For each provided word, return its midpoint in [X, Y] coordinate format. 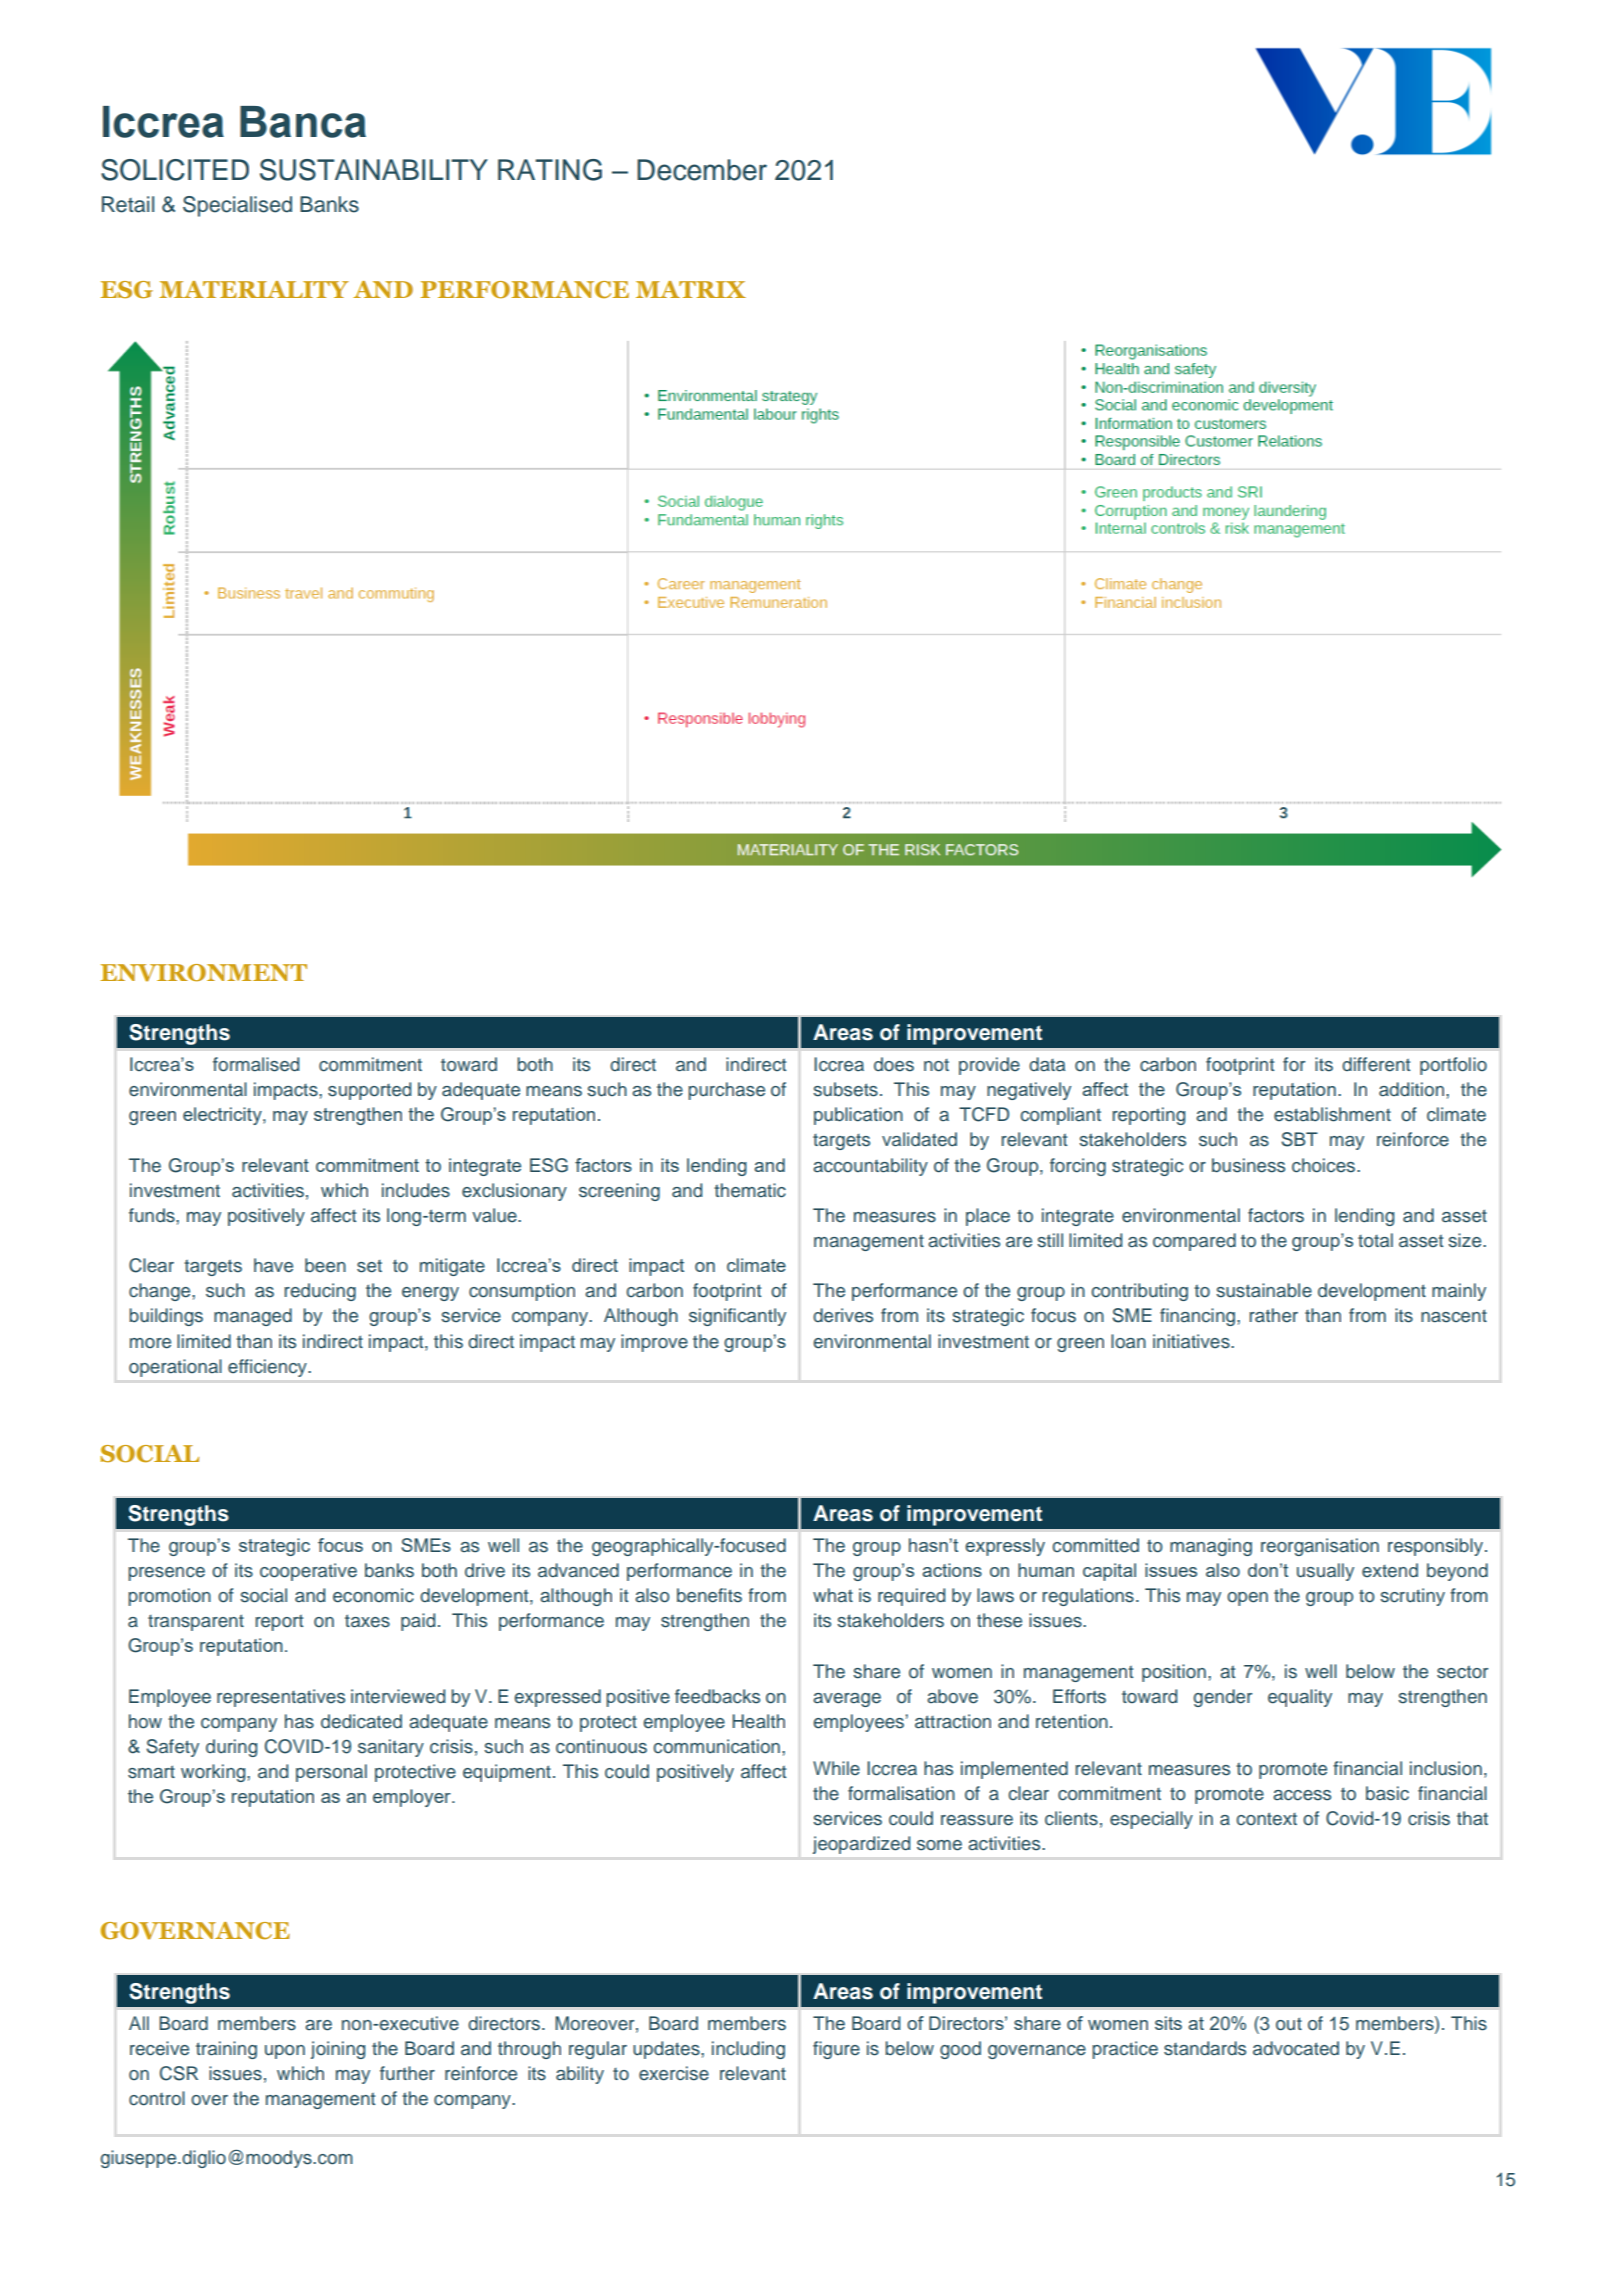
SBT [1299, 1139]
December [702, 170]
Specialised [237, 206]
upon [285, 2052]
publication [858, 1116]
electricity [223, 1116]
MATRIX [691, 289]
